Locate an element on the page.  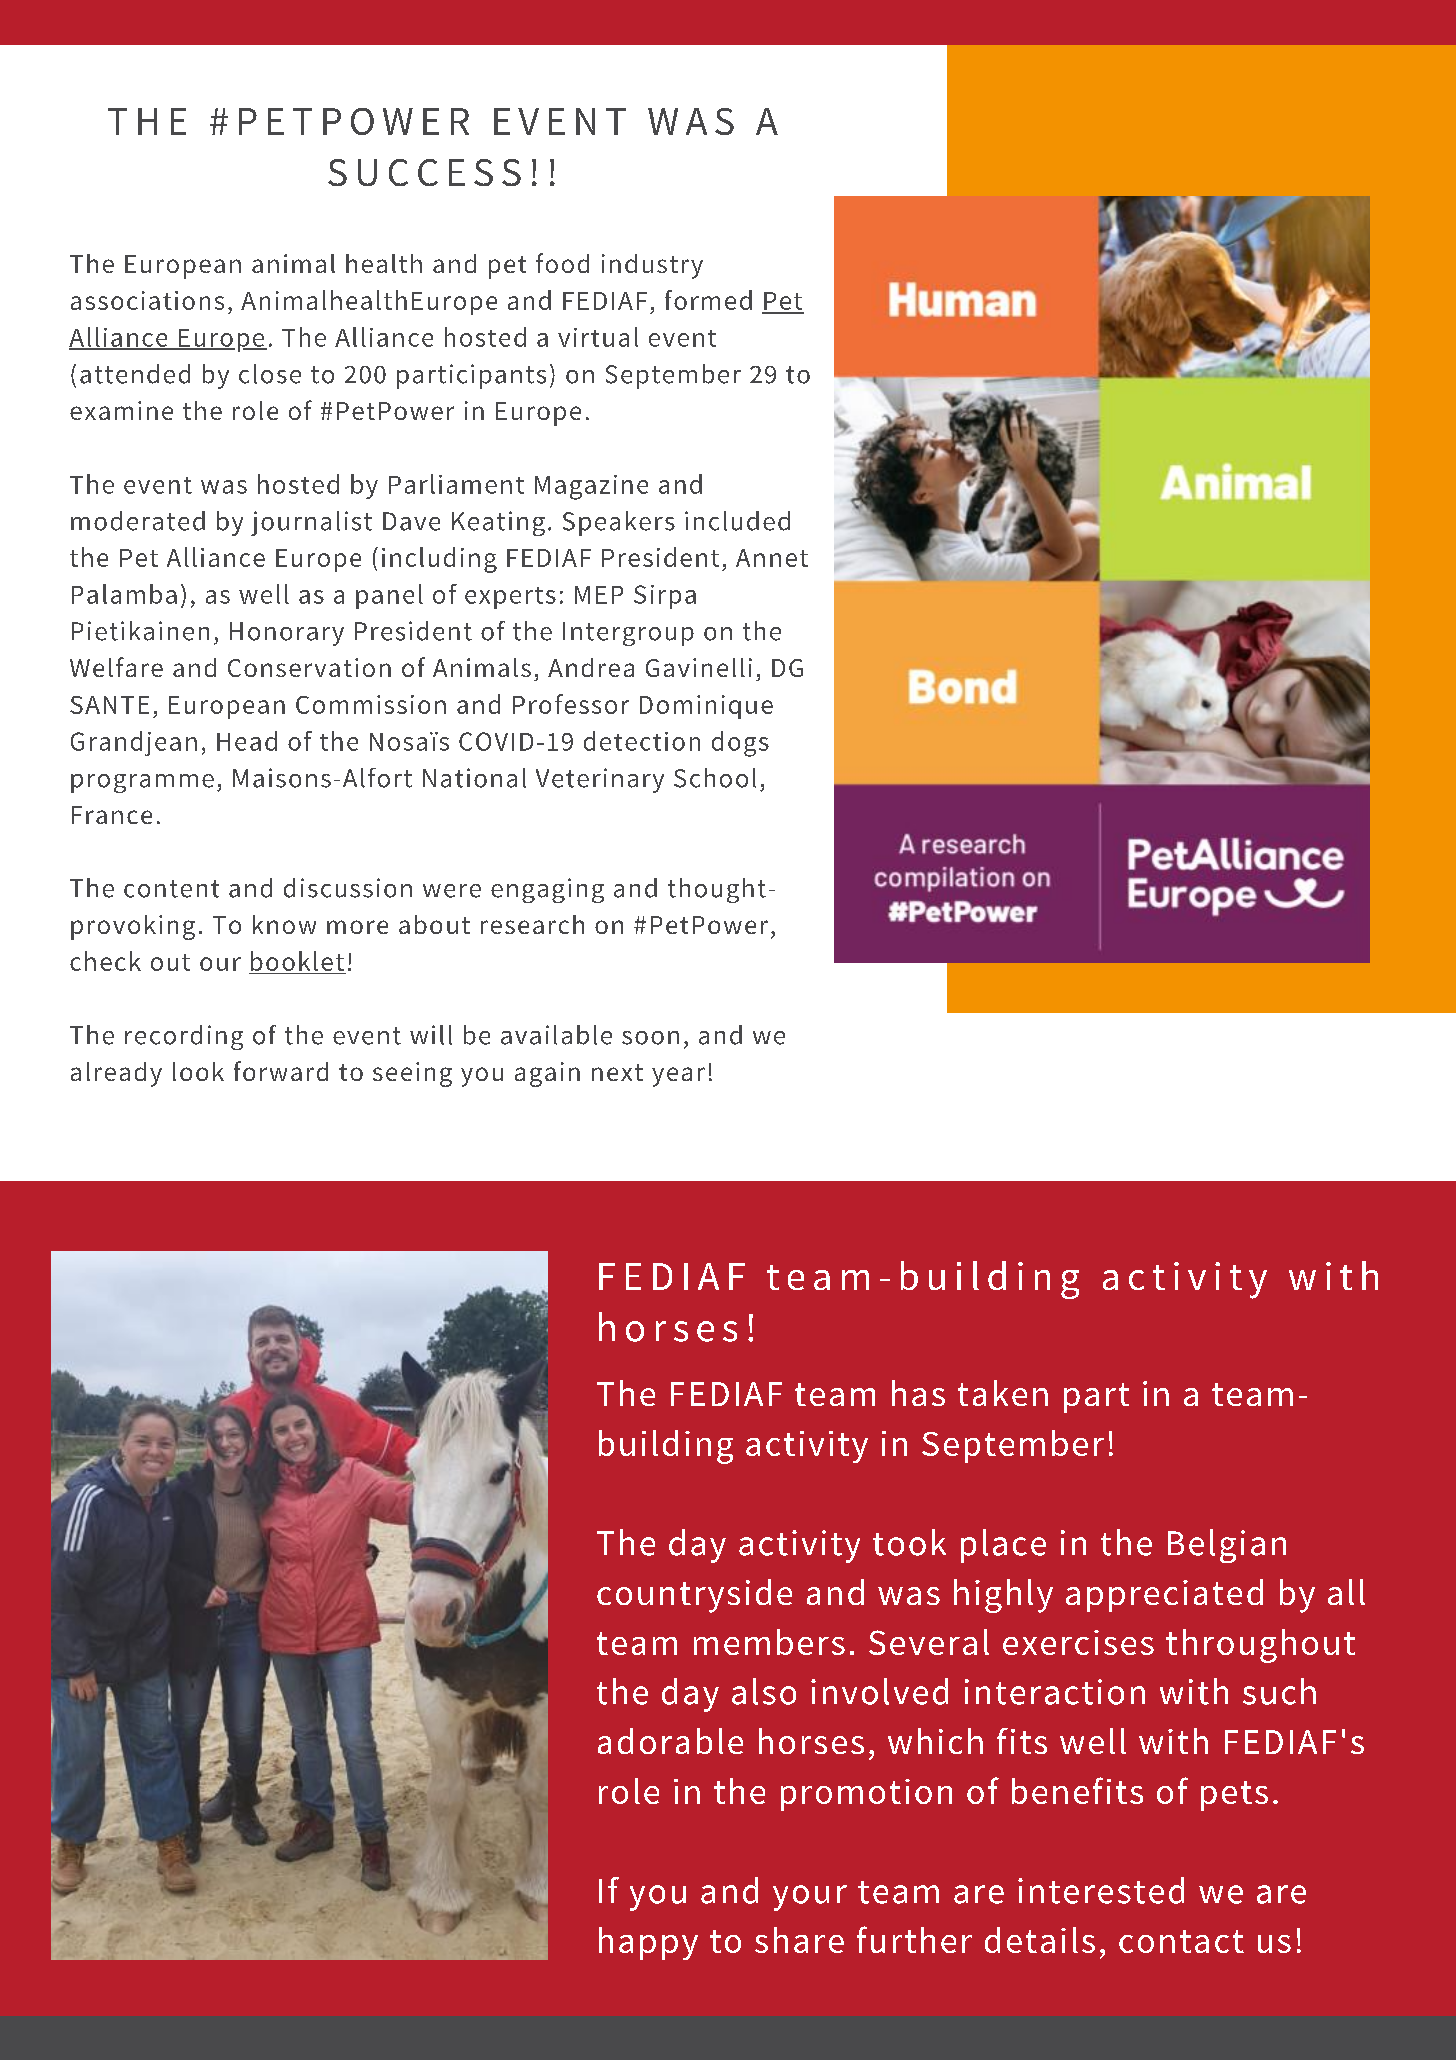
taken is located at coordinates (1003, 1393).
